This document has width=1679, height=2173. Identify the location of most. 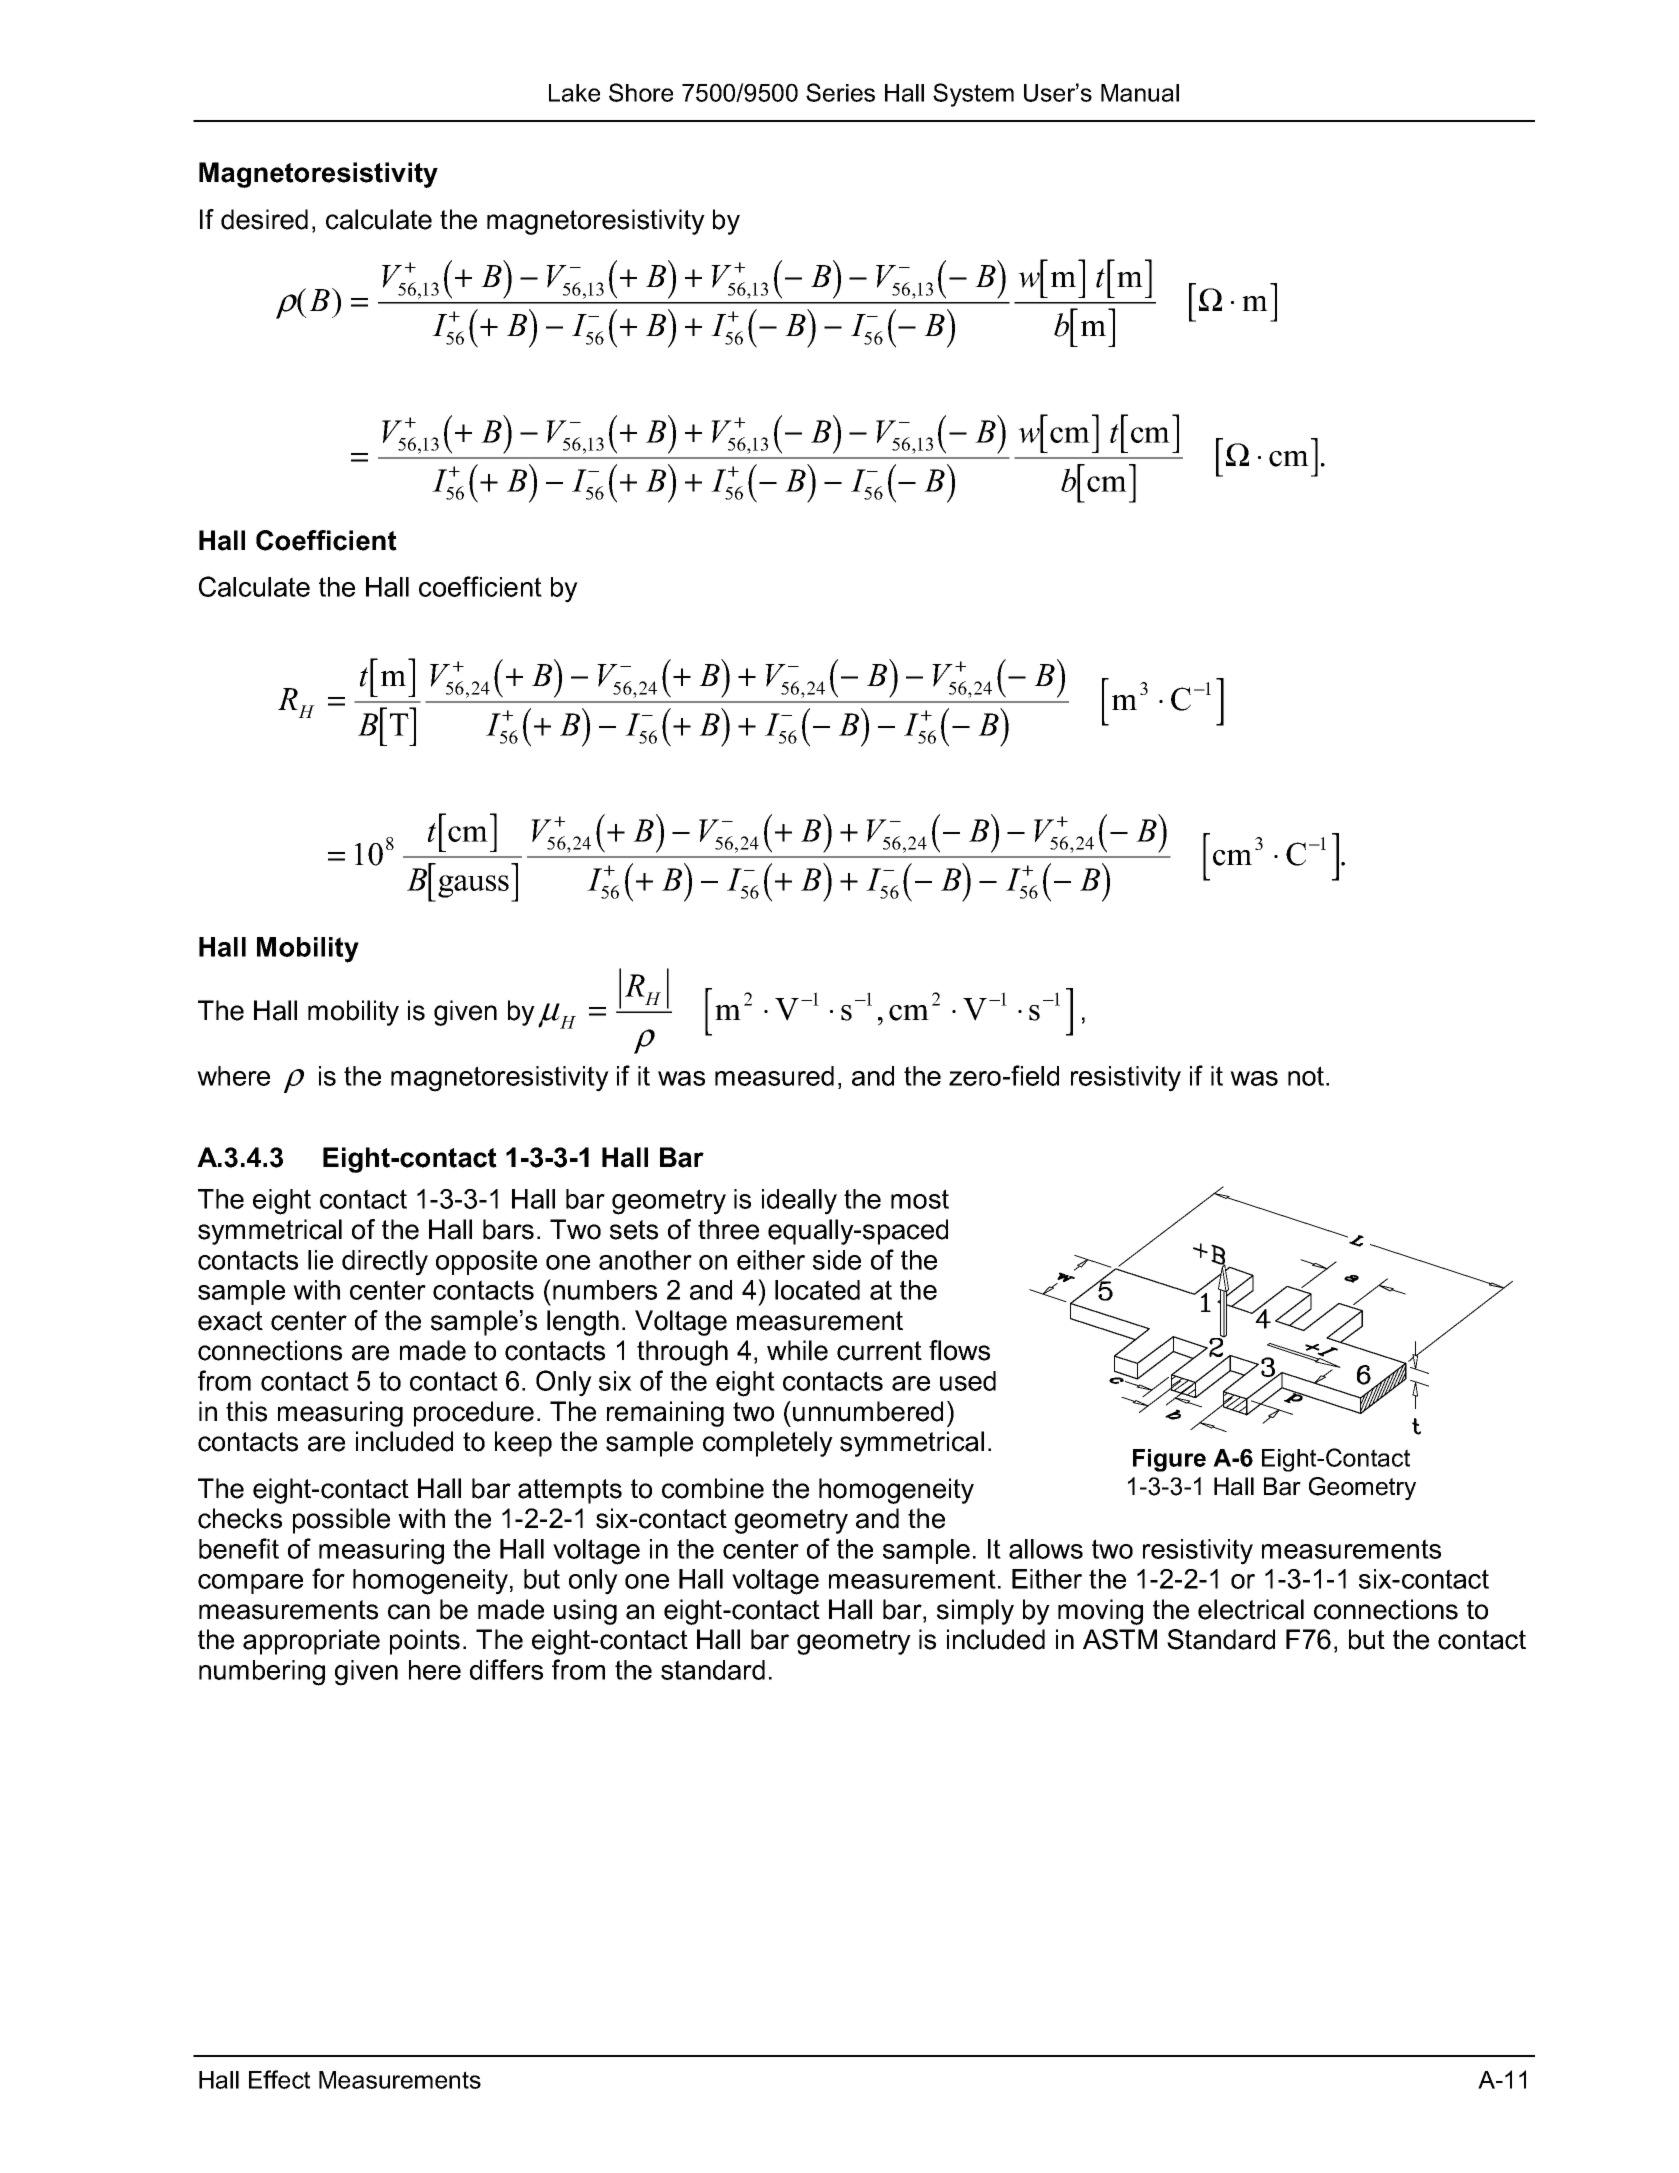
(920, 1199).
